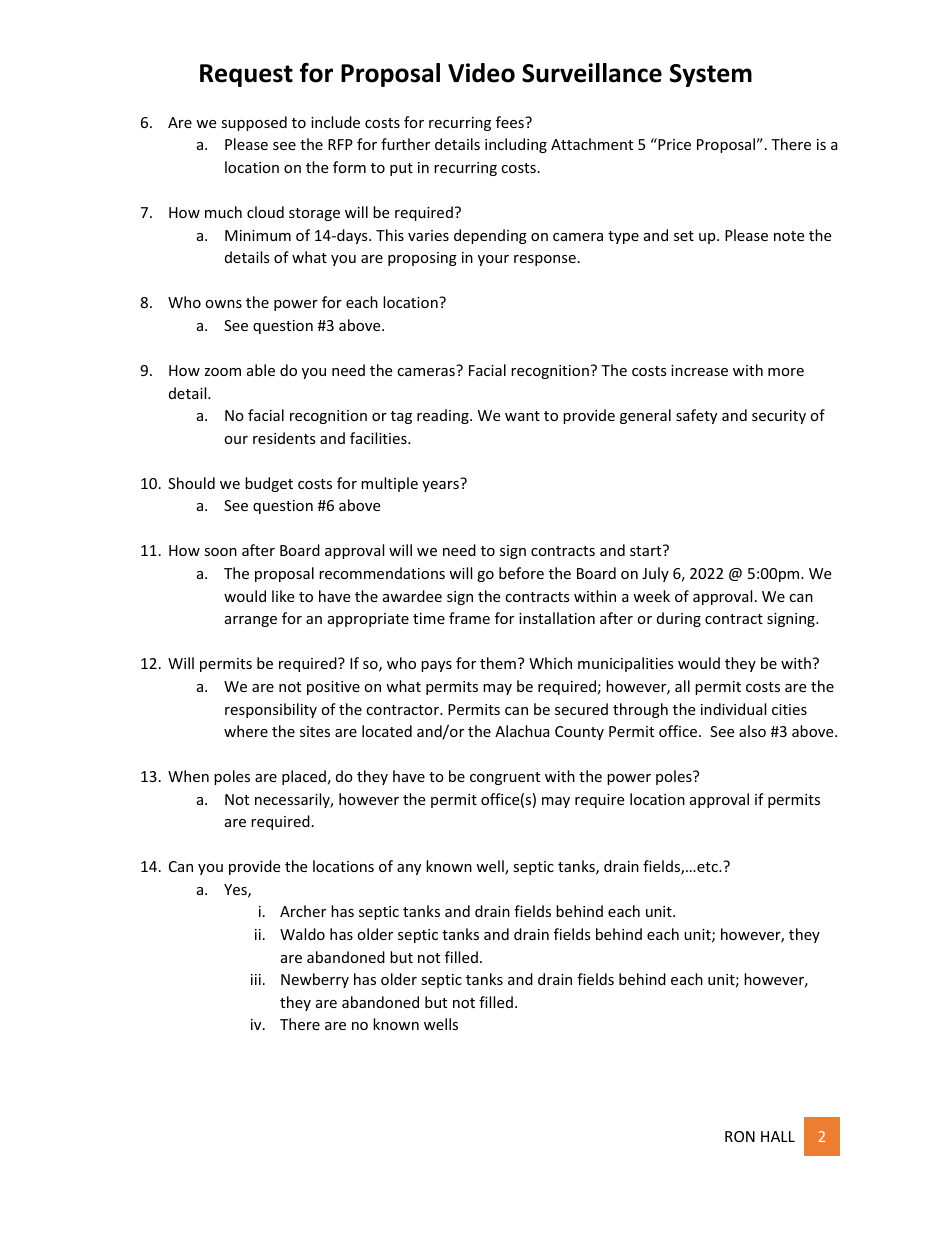 This screenshot has width=952, height=1233. What do you see at coordinates (711, 75) in the screenshot?
I see `System` at bounding box center [711, 75].
